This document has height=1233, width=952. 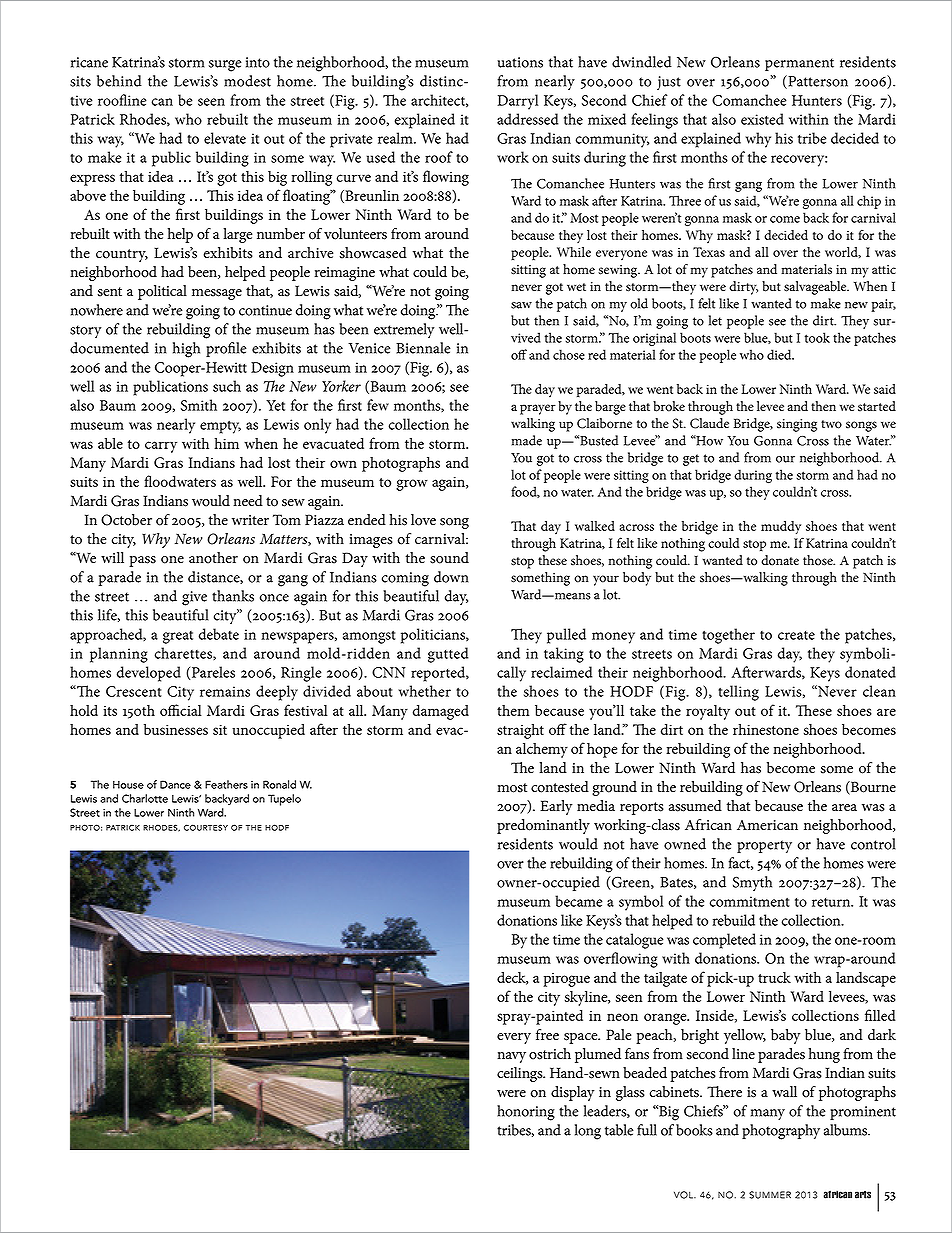 What do you see at coordinates (578, 901) in the document?
I see `became` at bounding box center [578, 901].
